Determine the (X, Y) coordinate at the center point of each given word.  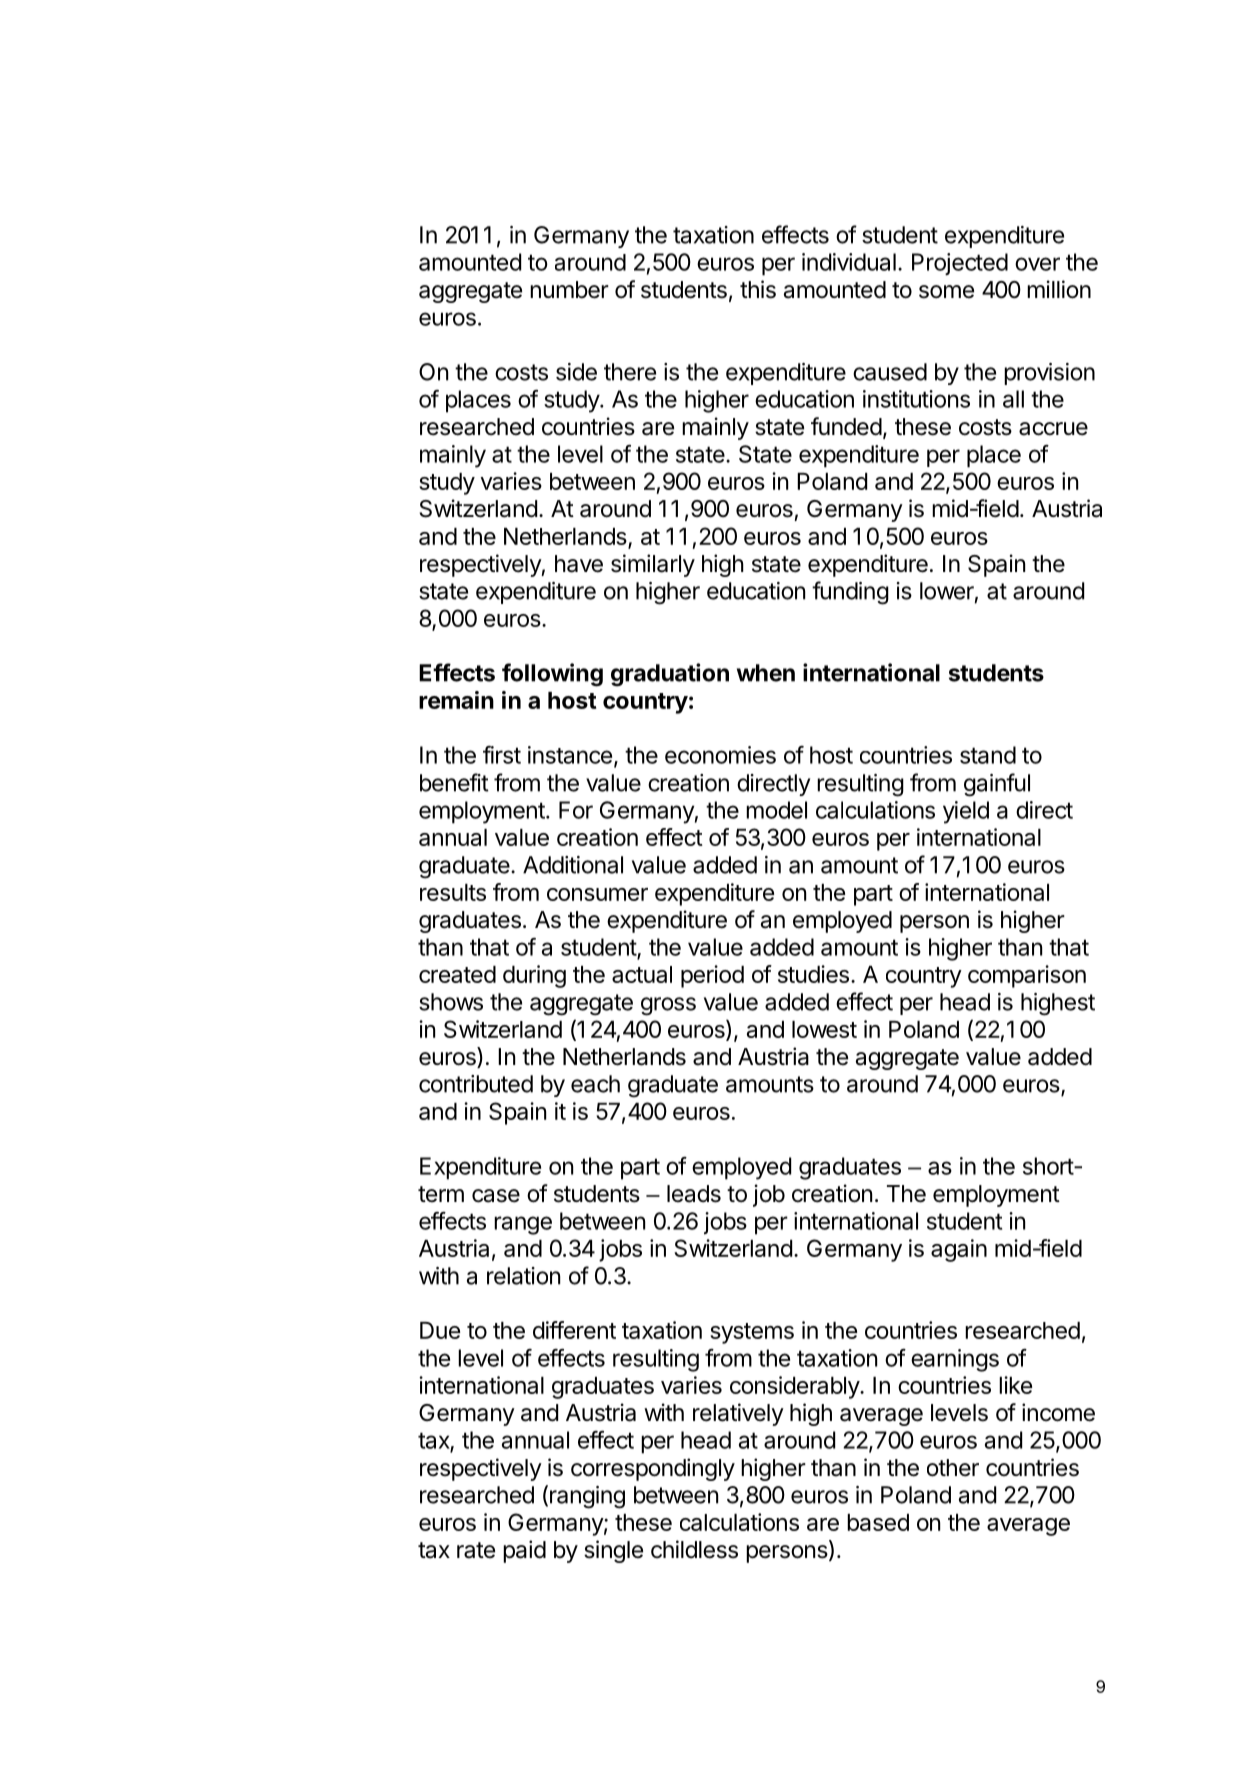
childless (694, 1549)
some (946, 292)
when (766, 673)
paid (524, 1551)
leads (694, 1194)
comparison (1027, 976)
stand (988, 755)
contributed (476, 1084)
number (569, 290)
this (758, 289)
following (552, 675)
